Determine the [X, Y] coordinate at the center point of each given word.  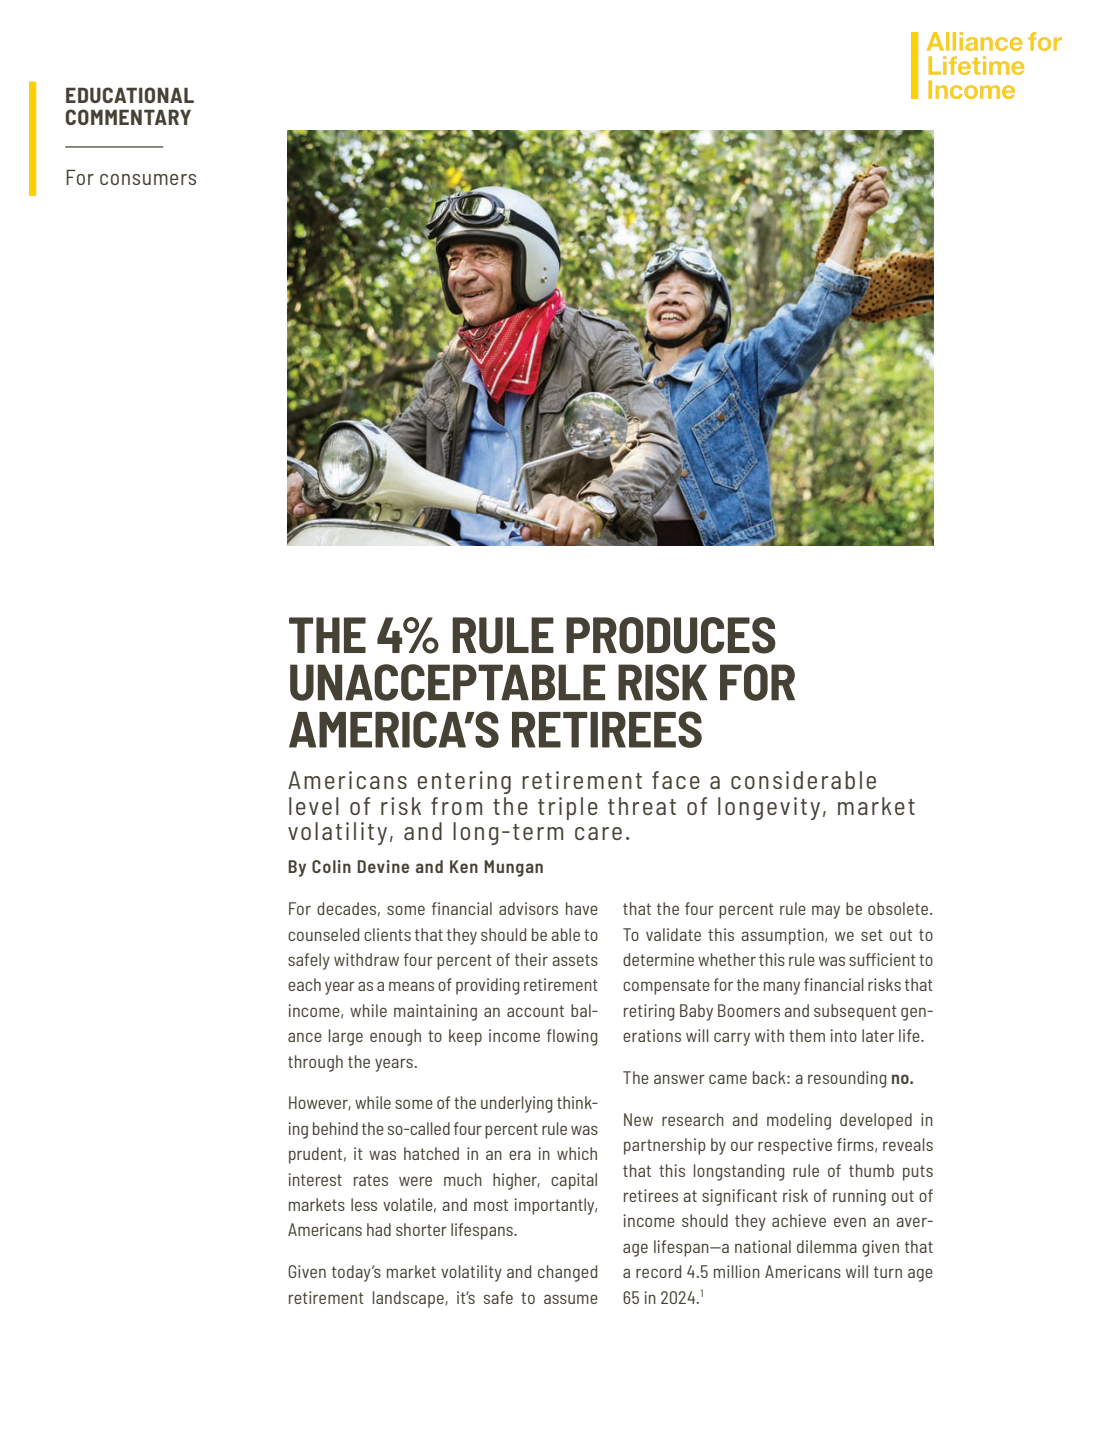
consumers [148, 179]
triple [568, 808]
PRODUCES [671, 635]
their [531, 959]
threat [642, 806]
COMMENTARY [128, 117]
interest [315, 1179]
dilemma [827, 1246]
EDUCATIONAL [130, 95]
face [676, 780]
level [314, 806]
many [782, 988]
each [304, 984]
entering [464, 782]
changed [567, 1273]
